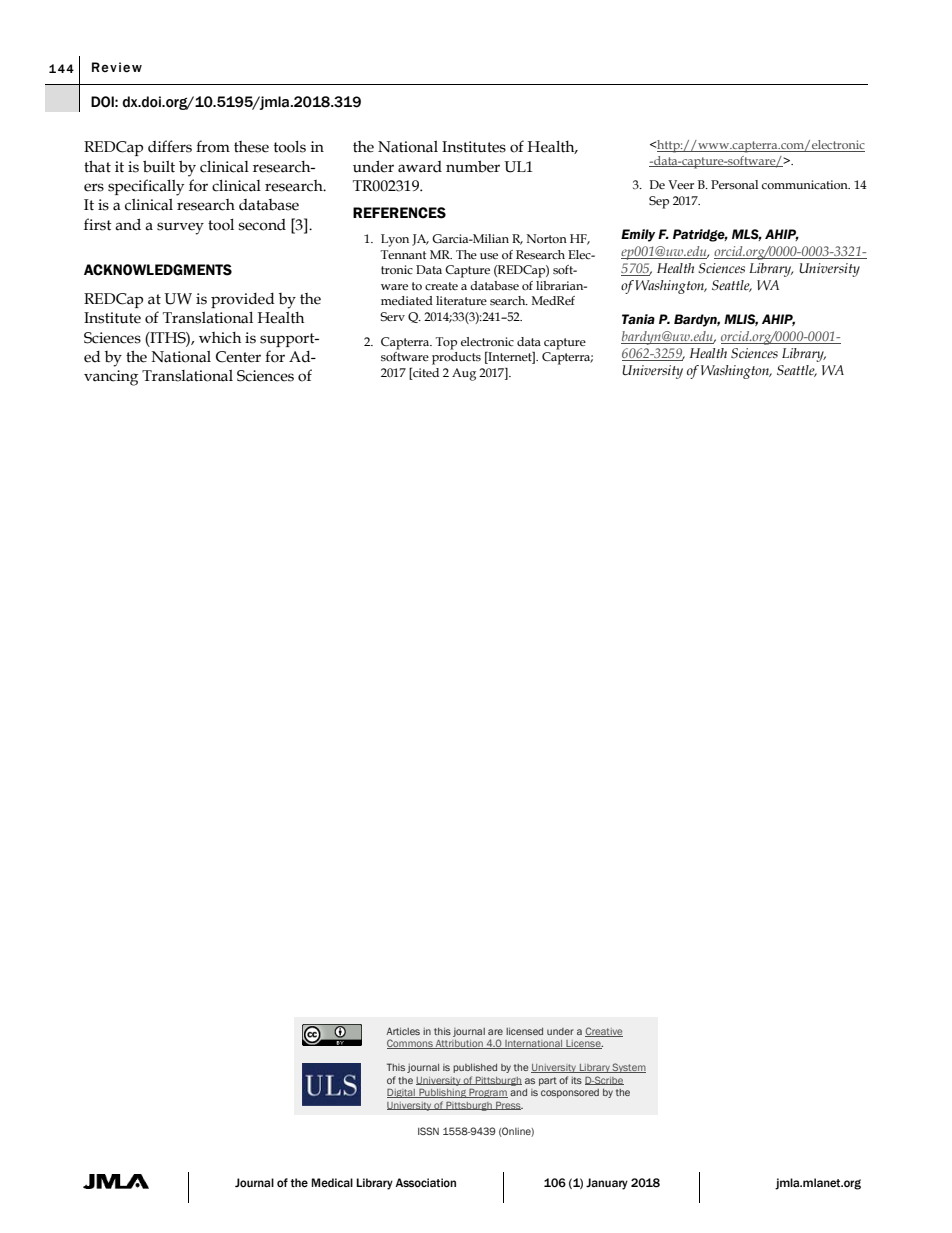  Describe the element at coordinates (403, 1031) in the screenshot. I see `Articles` at that location.
